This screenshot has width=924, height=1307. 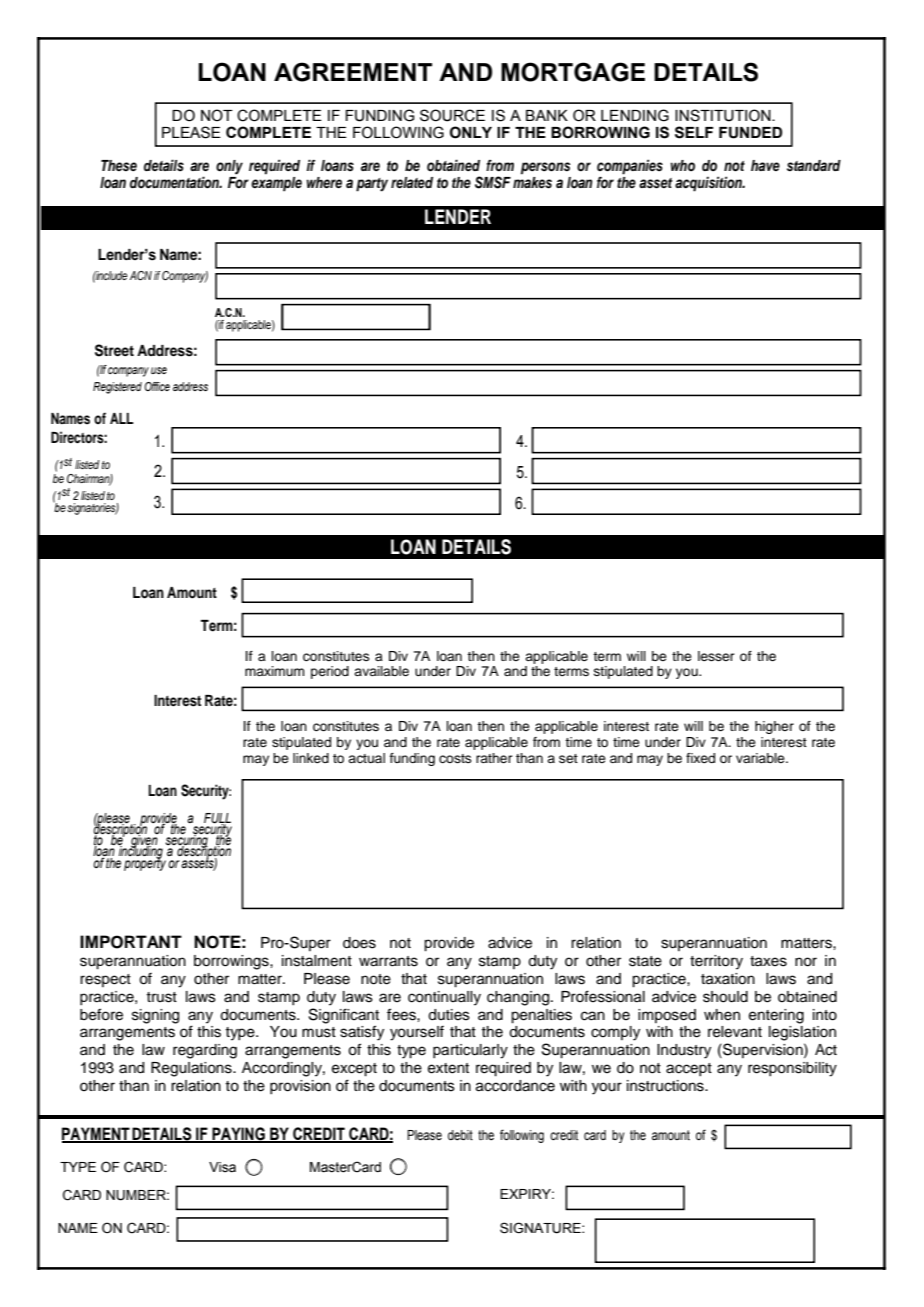 What do you see at coordinates (716, 656) in the screenshot?
I see `lesser` at bounding box center [716, 656].
